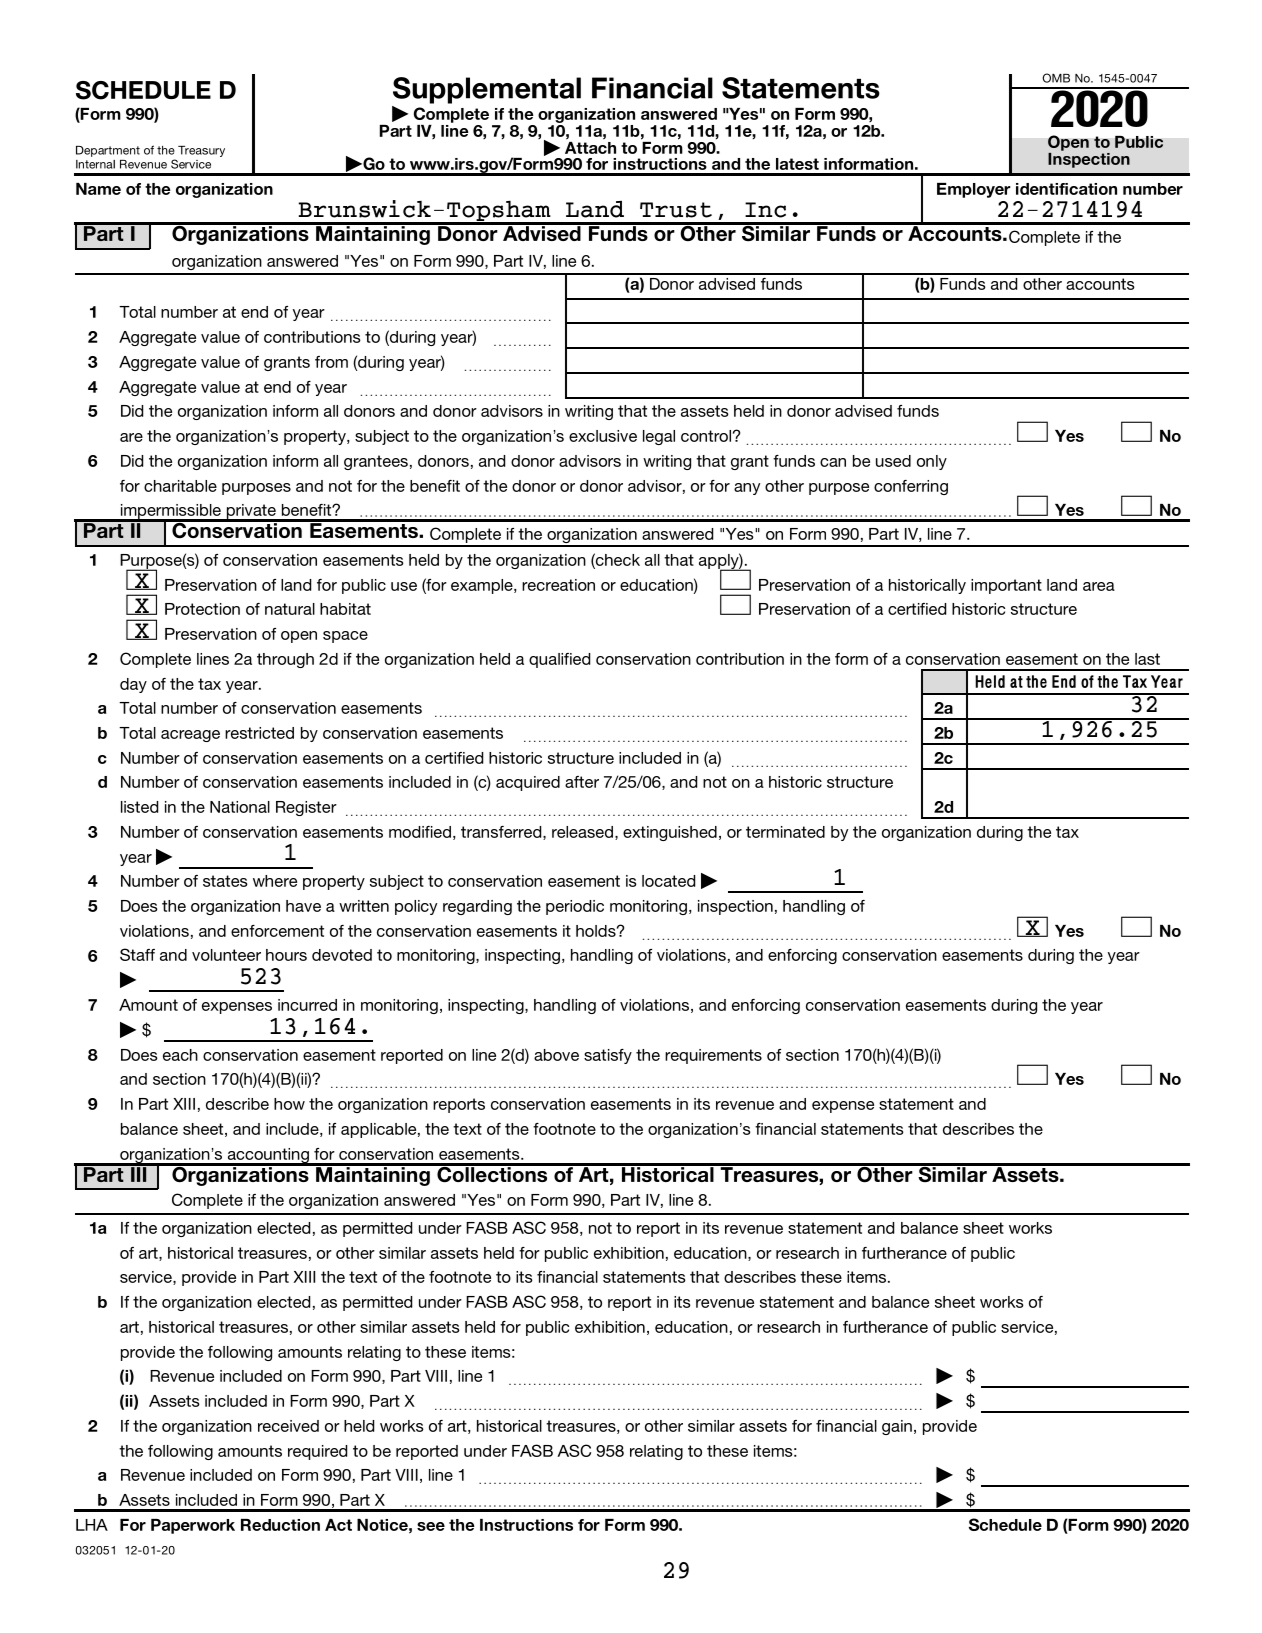  What do you see at coordinates (785, 832) in the screenshot?
I see `terminated` at bounding box center [785, 832].
